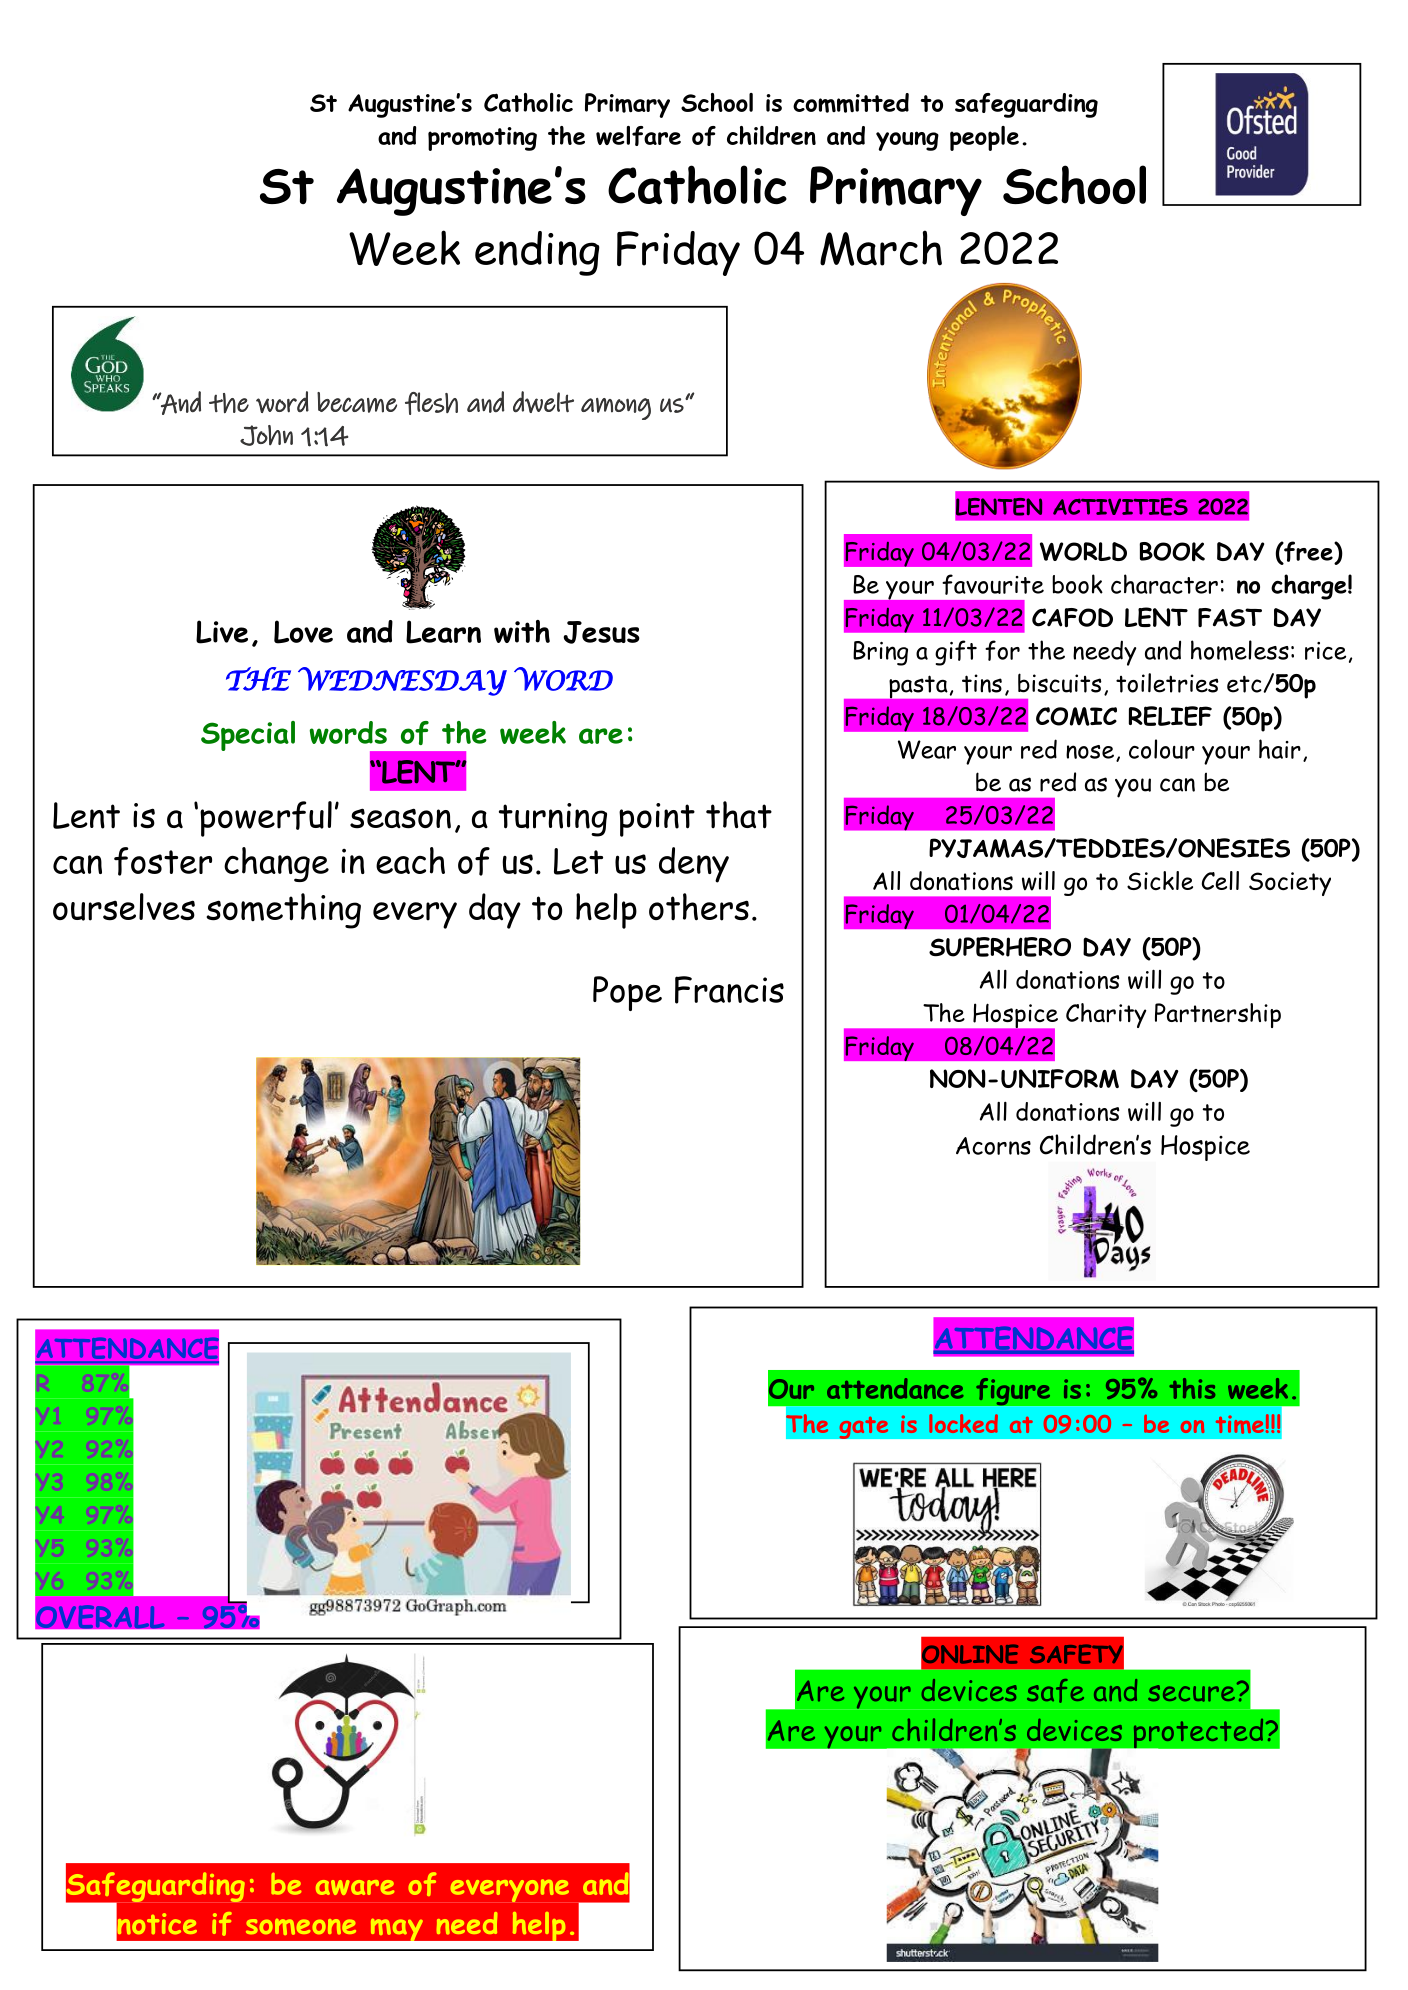  Describe the element at coordinates (729, 990) in the document. I see `Francis` at that location.
